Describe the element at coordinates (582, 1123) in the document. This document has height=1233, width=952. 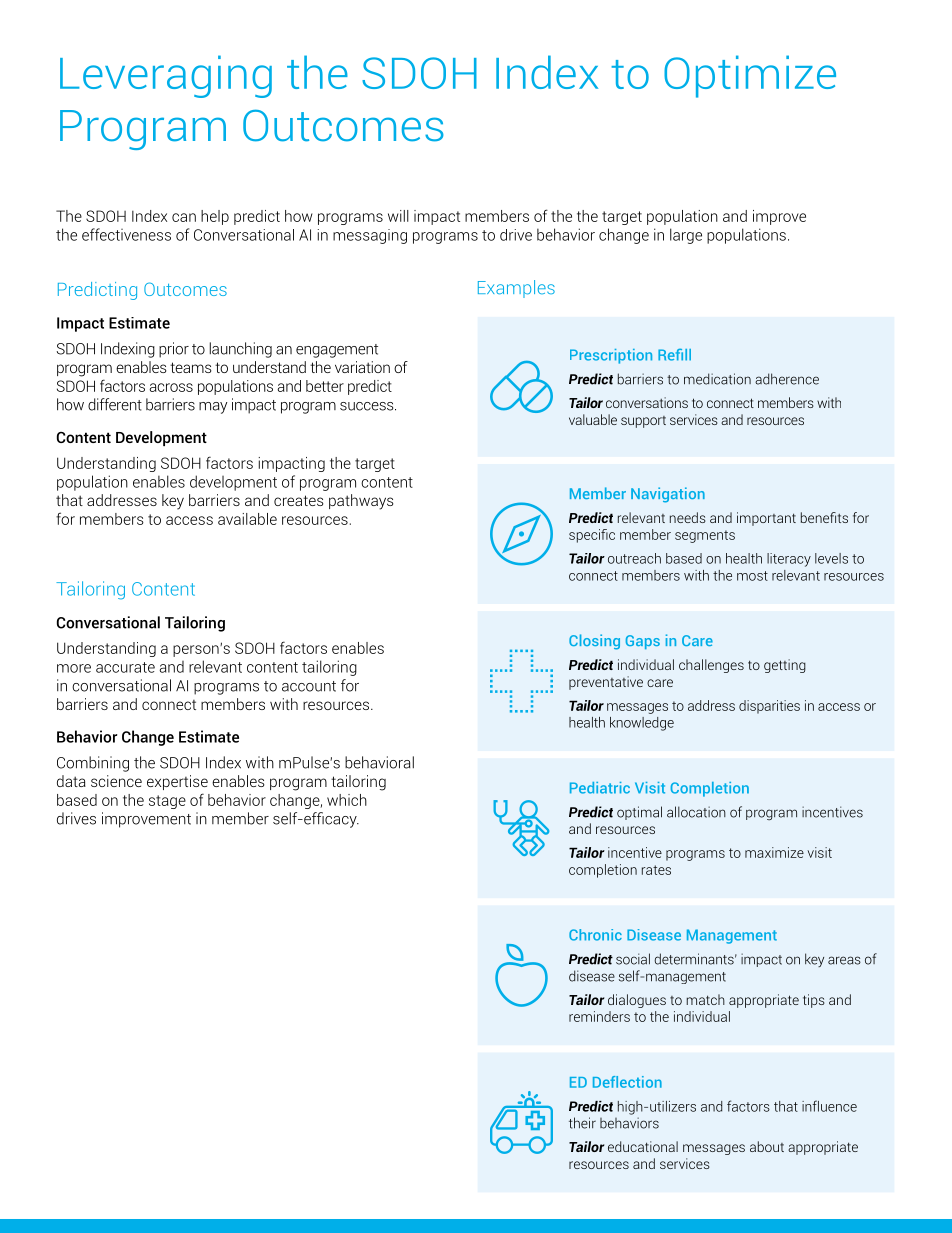
I see `their` at that location.
